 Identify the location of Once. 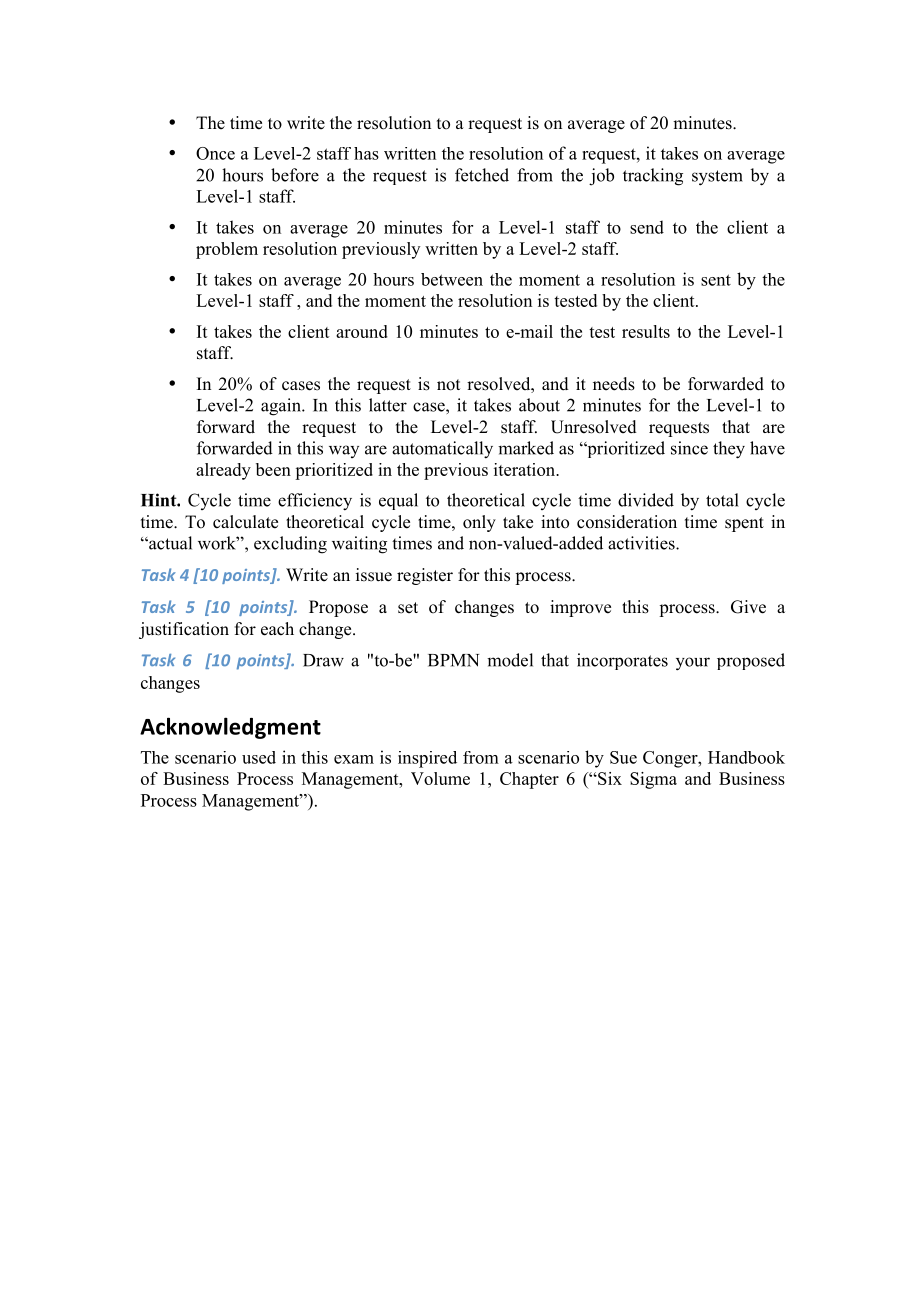
(215, 153).
